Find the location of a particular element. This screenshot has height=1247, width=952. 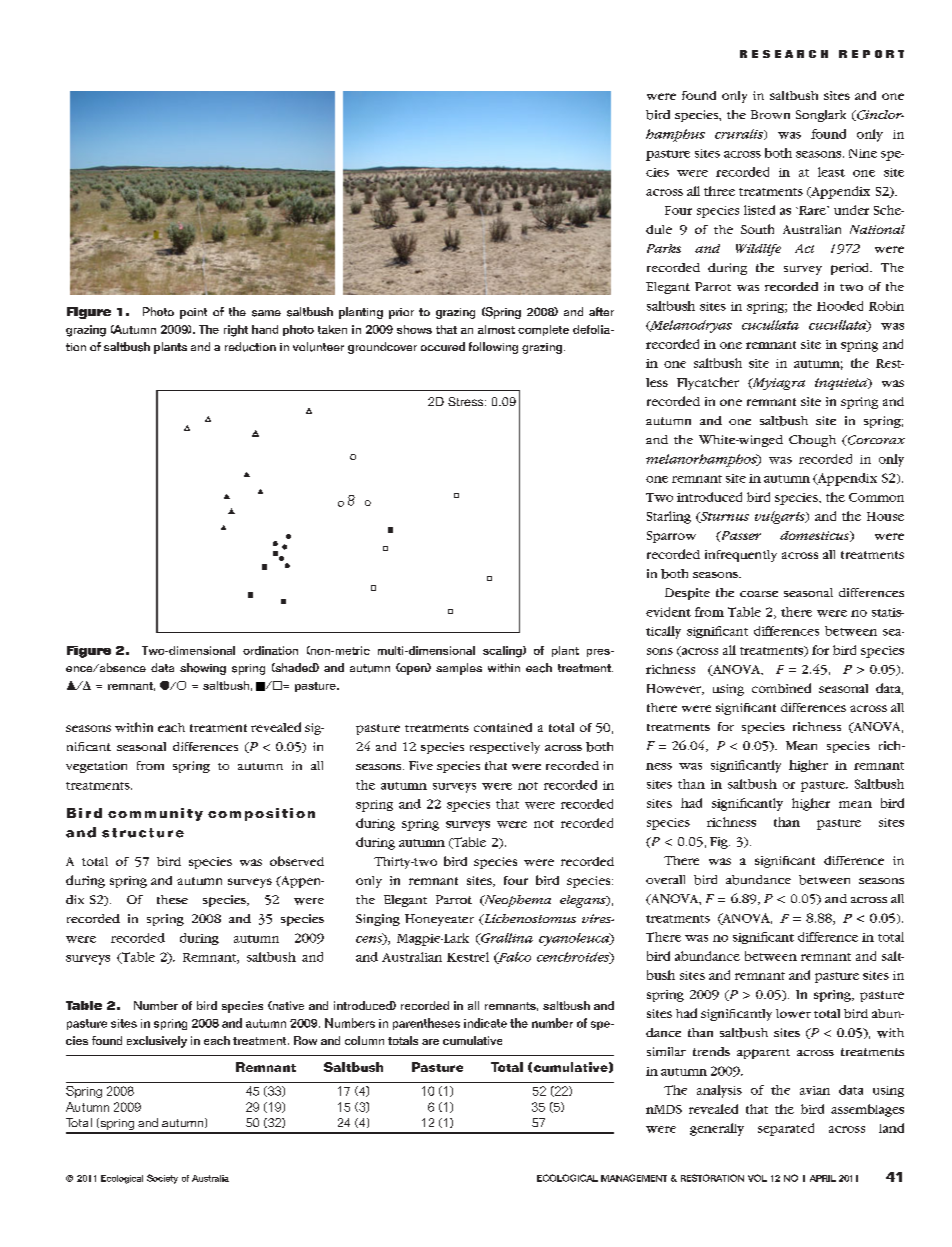

Society is located at coordinates (162, 1179).
